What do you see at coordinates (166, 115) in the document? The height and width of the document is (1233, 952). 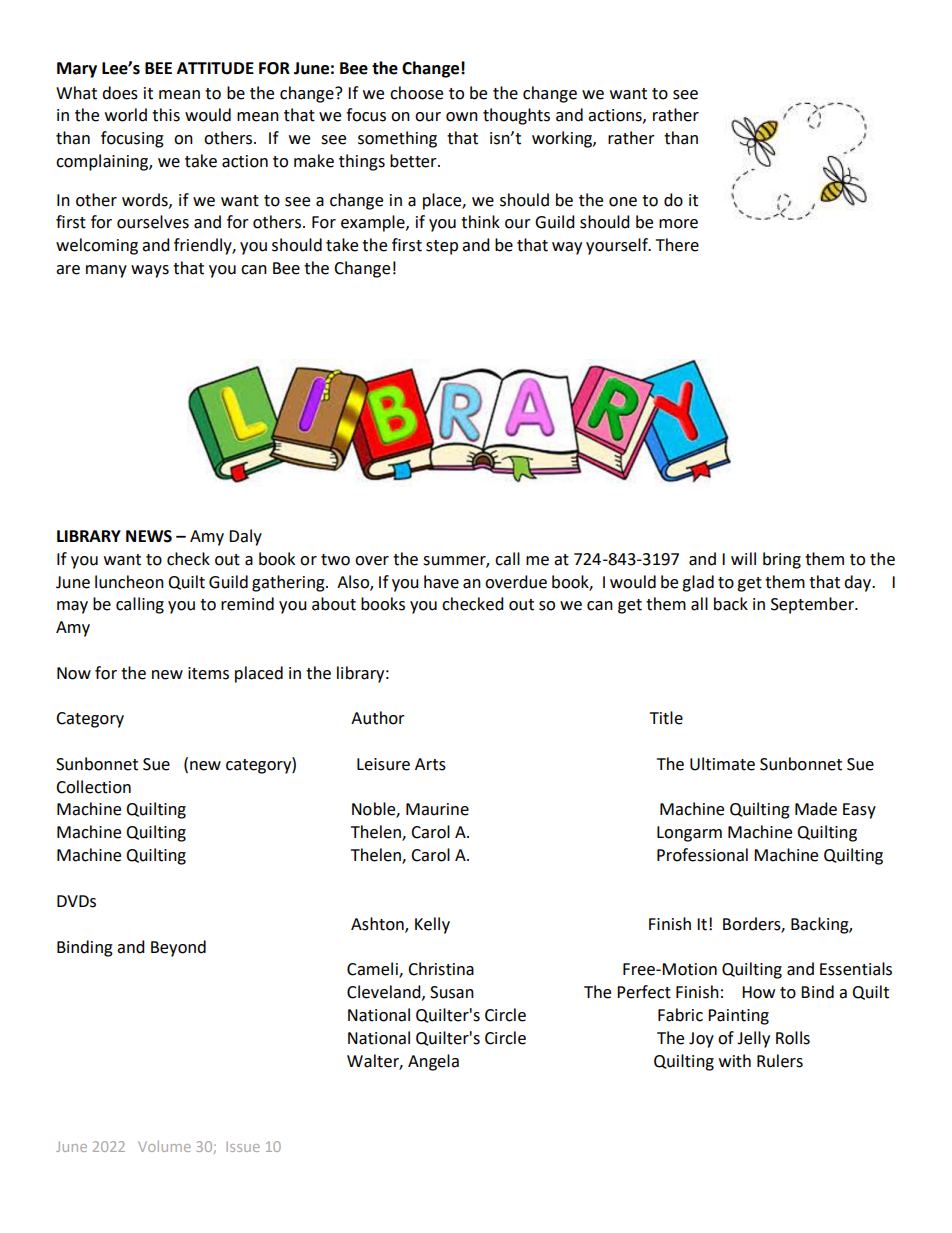 I see `this` at bounding box center [166, 115].
